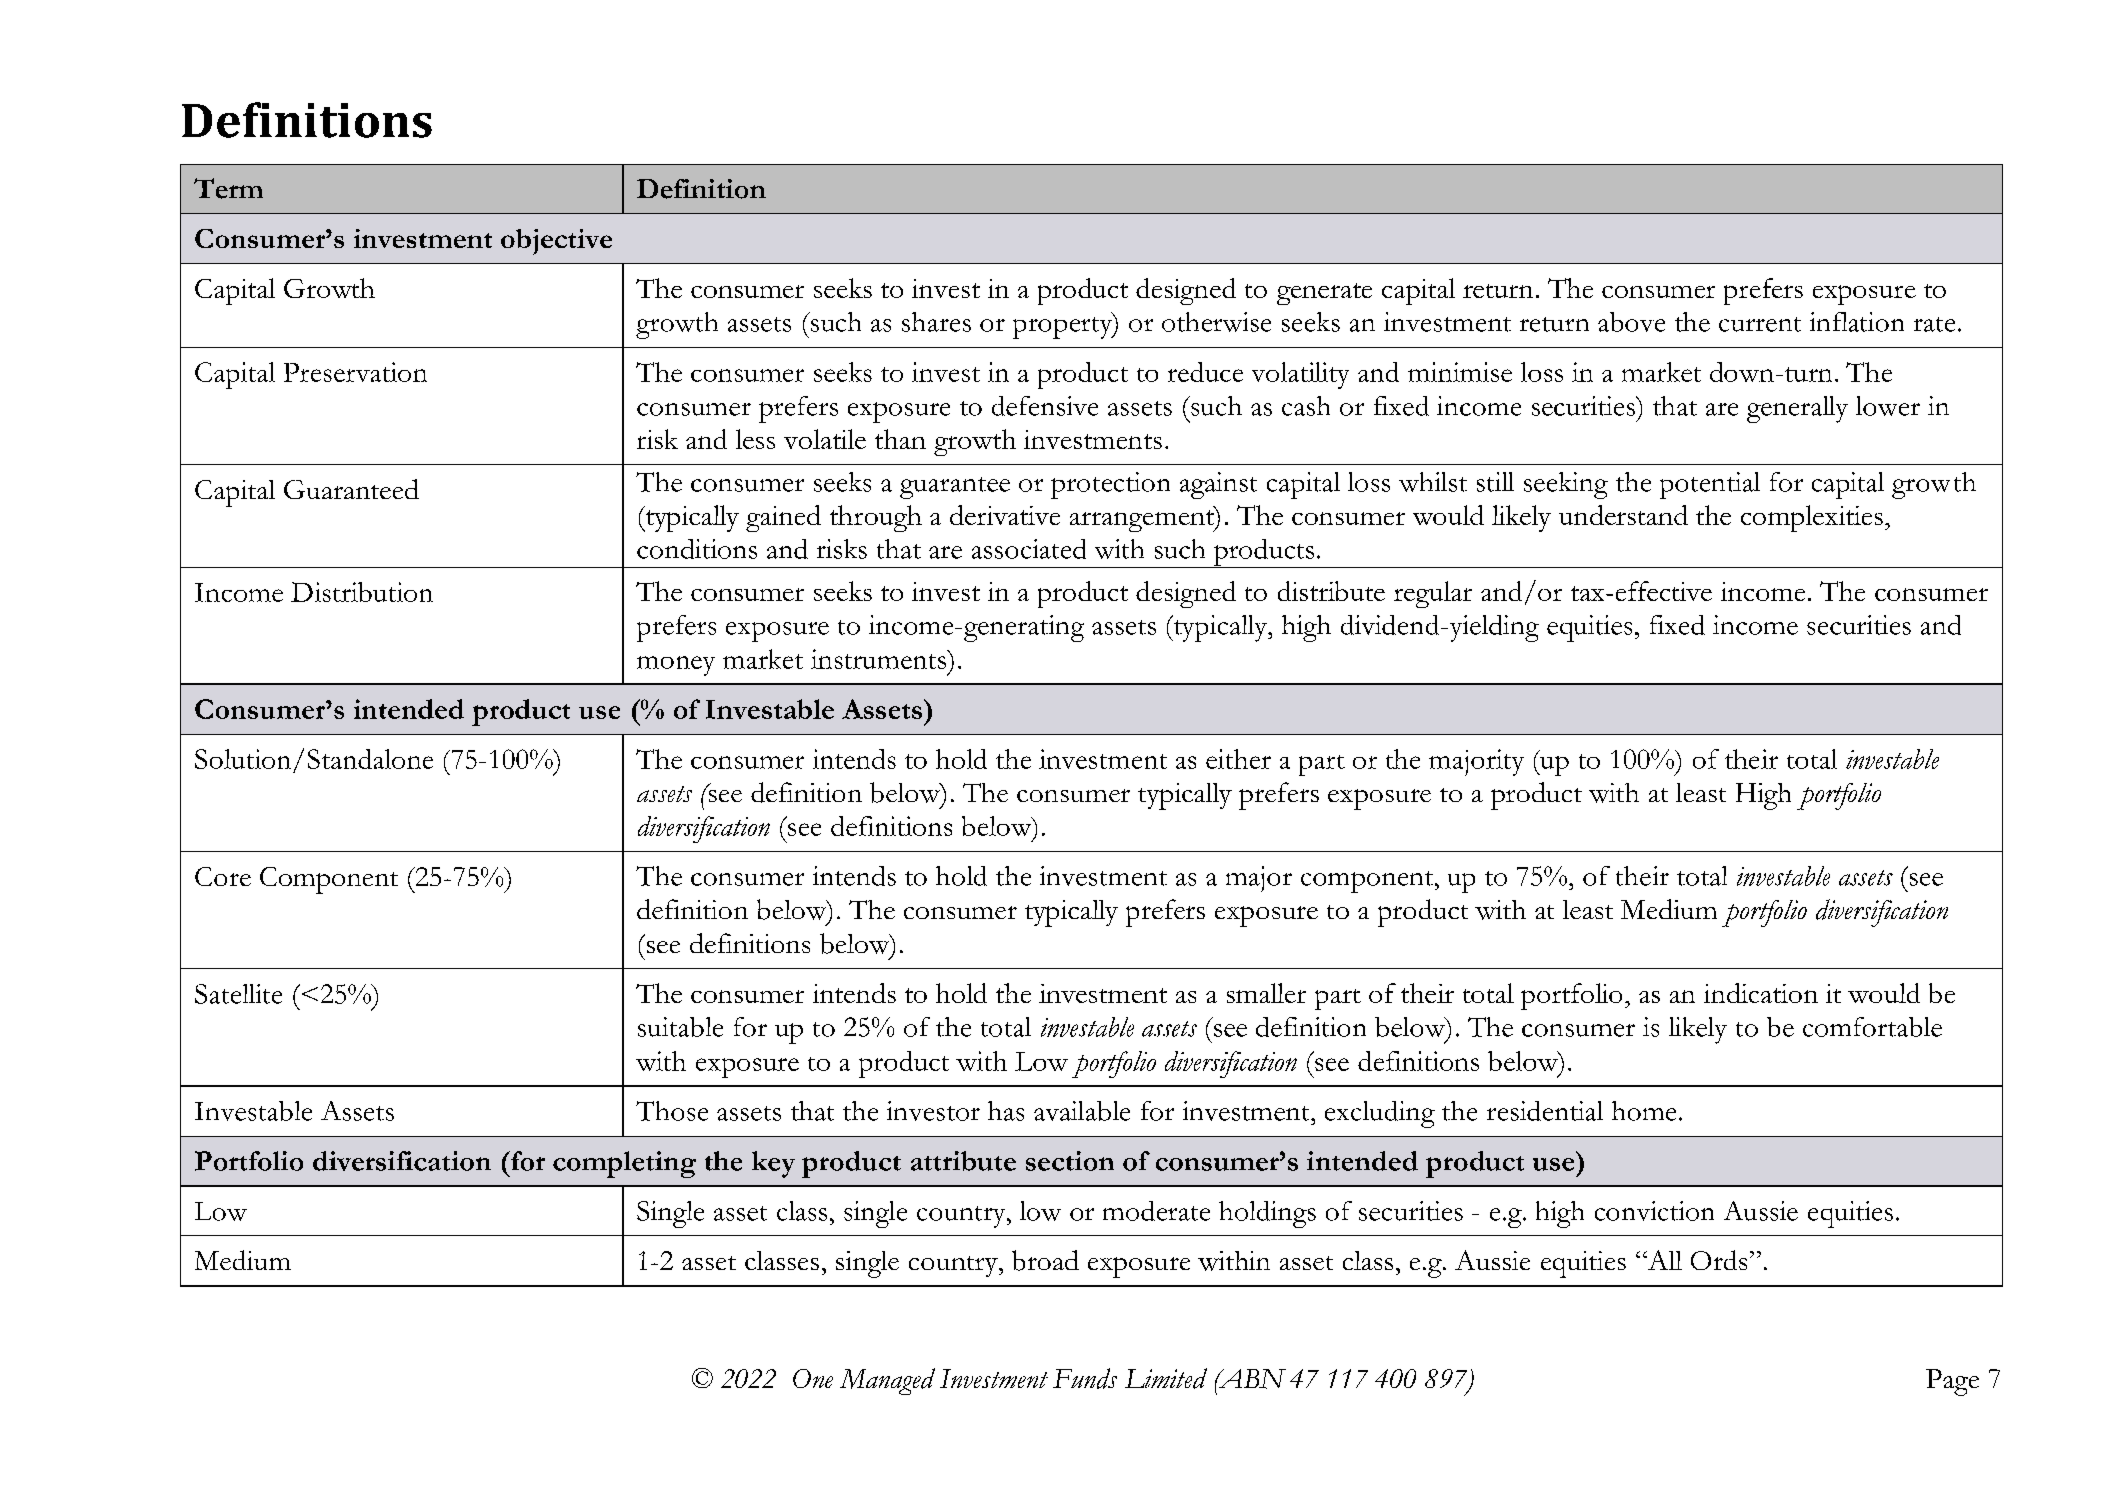  What do you see at coordinates (362, 592) in the page?
I see `Distribution` at bounding box center [362, 592].
